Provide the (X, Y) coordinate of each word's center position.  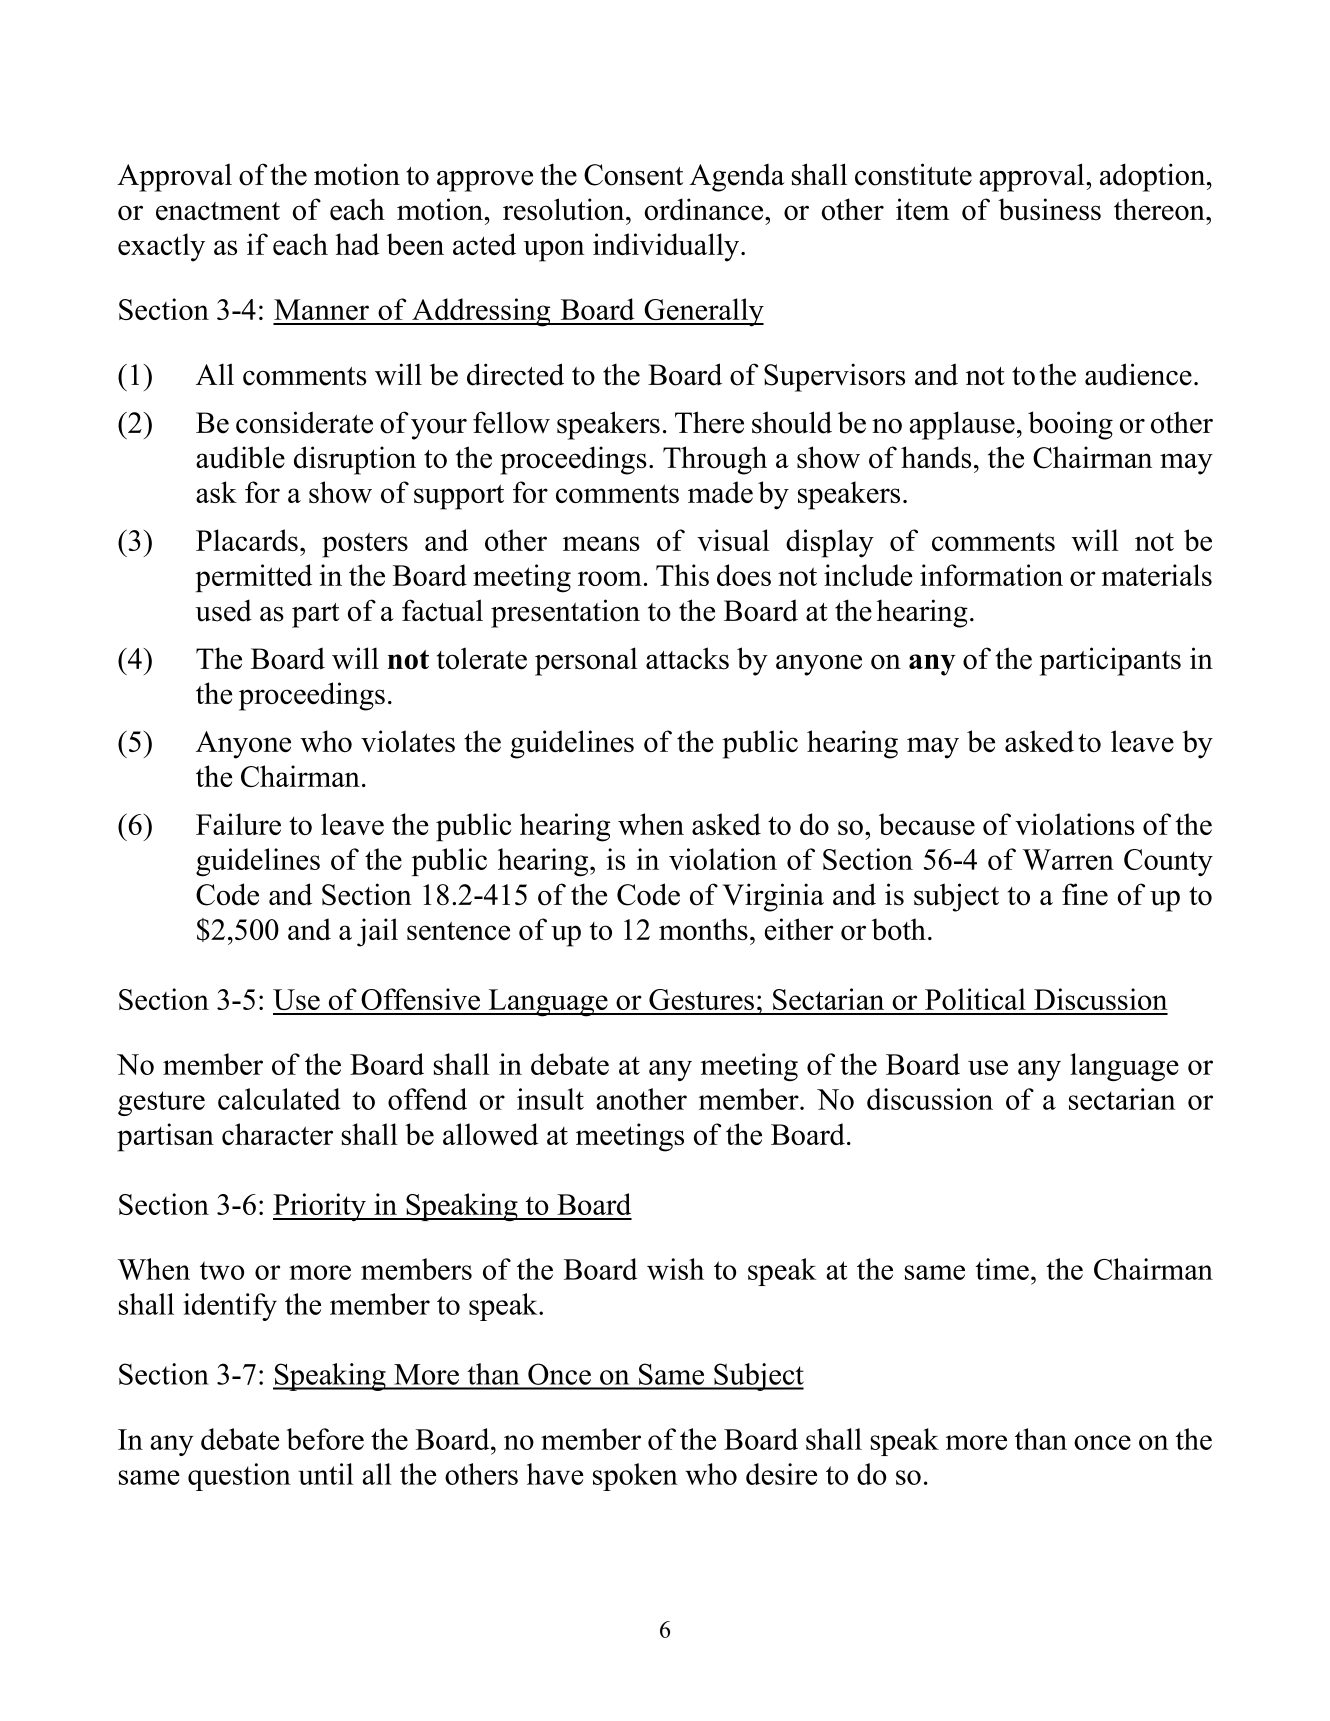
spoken (635, 1477)
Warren (1068, 859)
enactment (218, 211)
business (1049, 209)
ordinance (705, 209)
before (325, 1439)
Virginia (773, 897)
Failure (238, 824)
